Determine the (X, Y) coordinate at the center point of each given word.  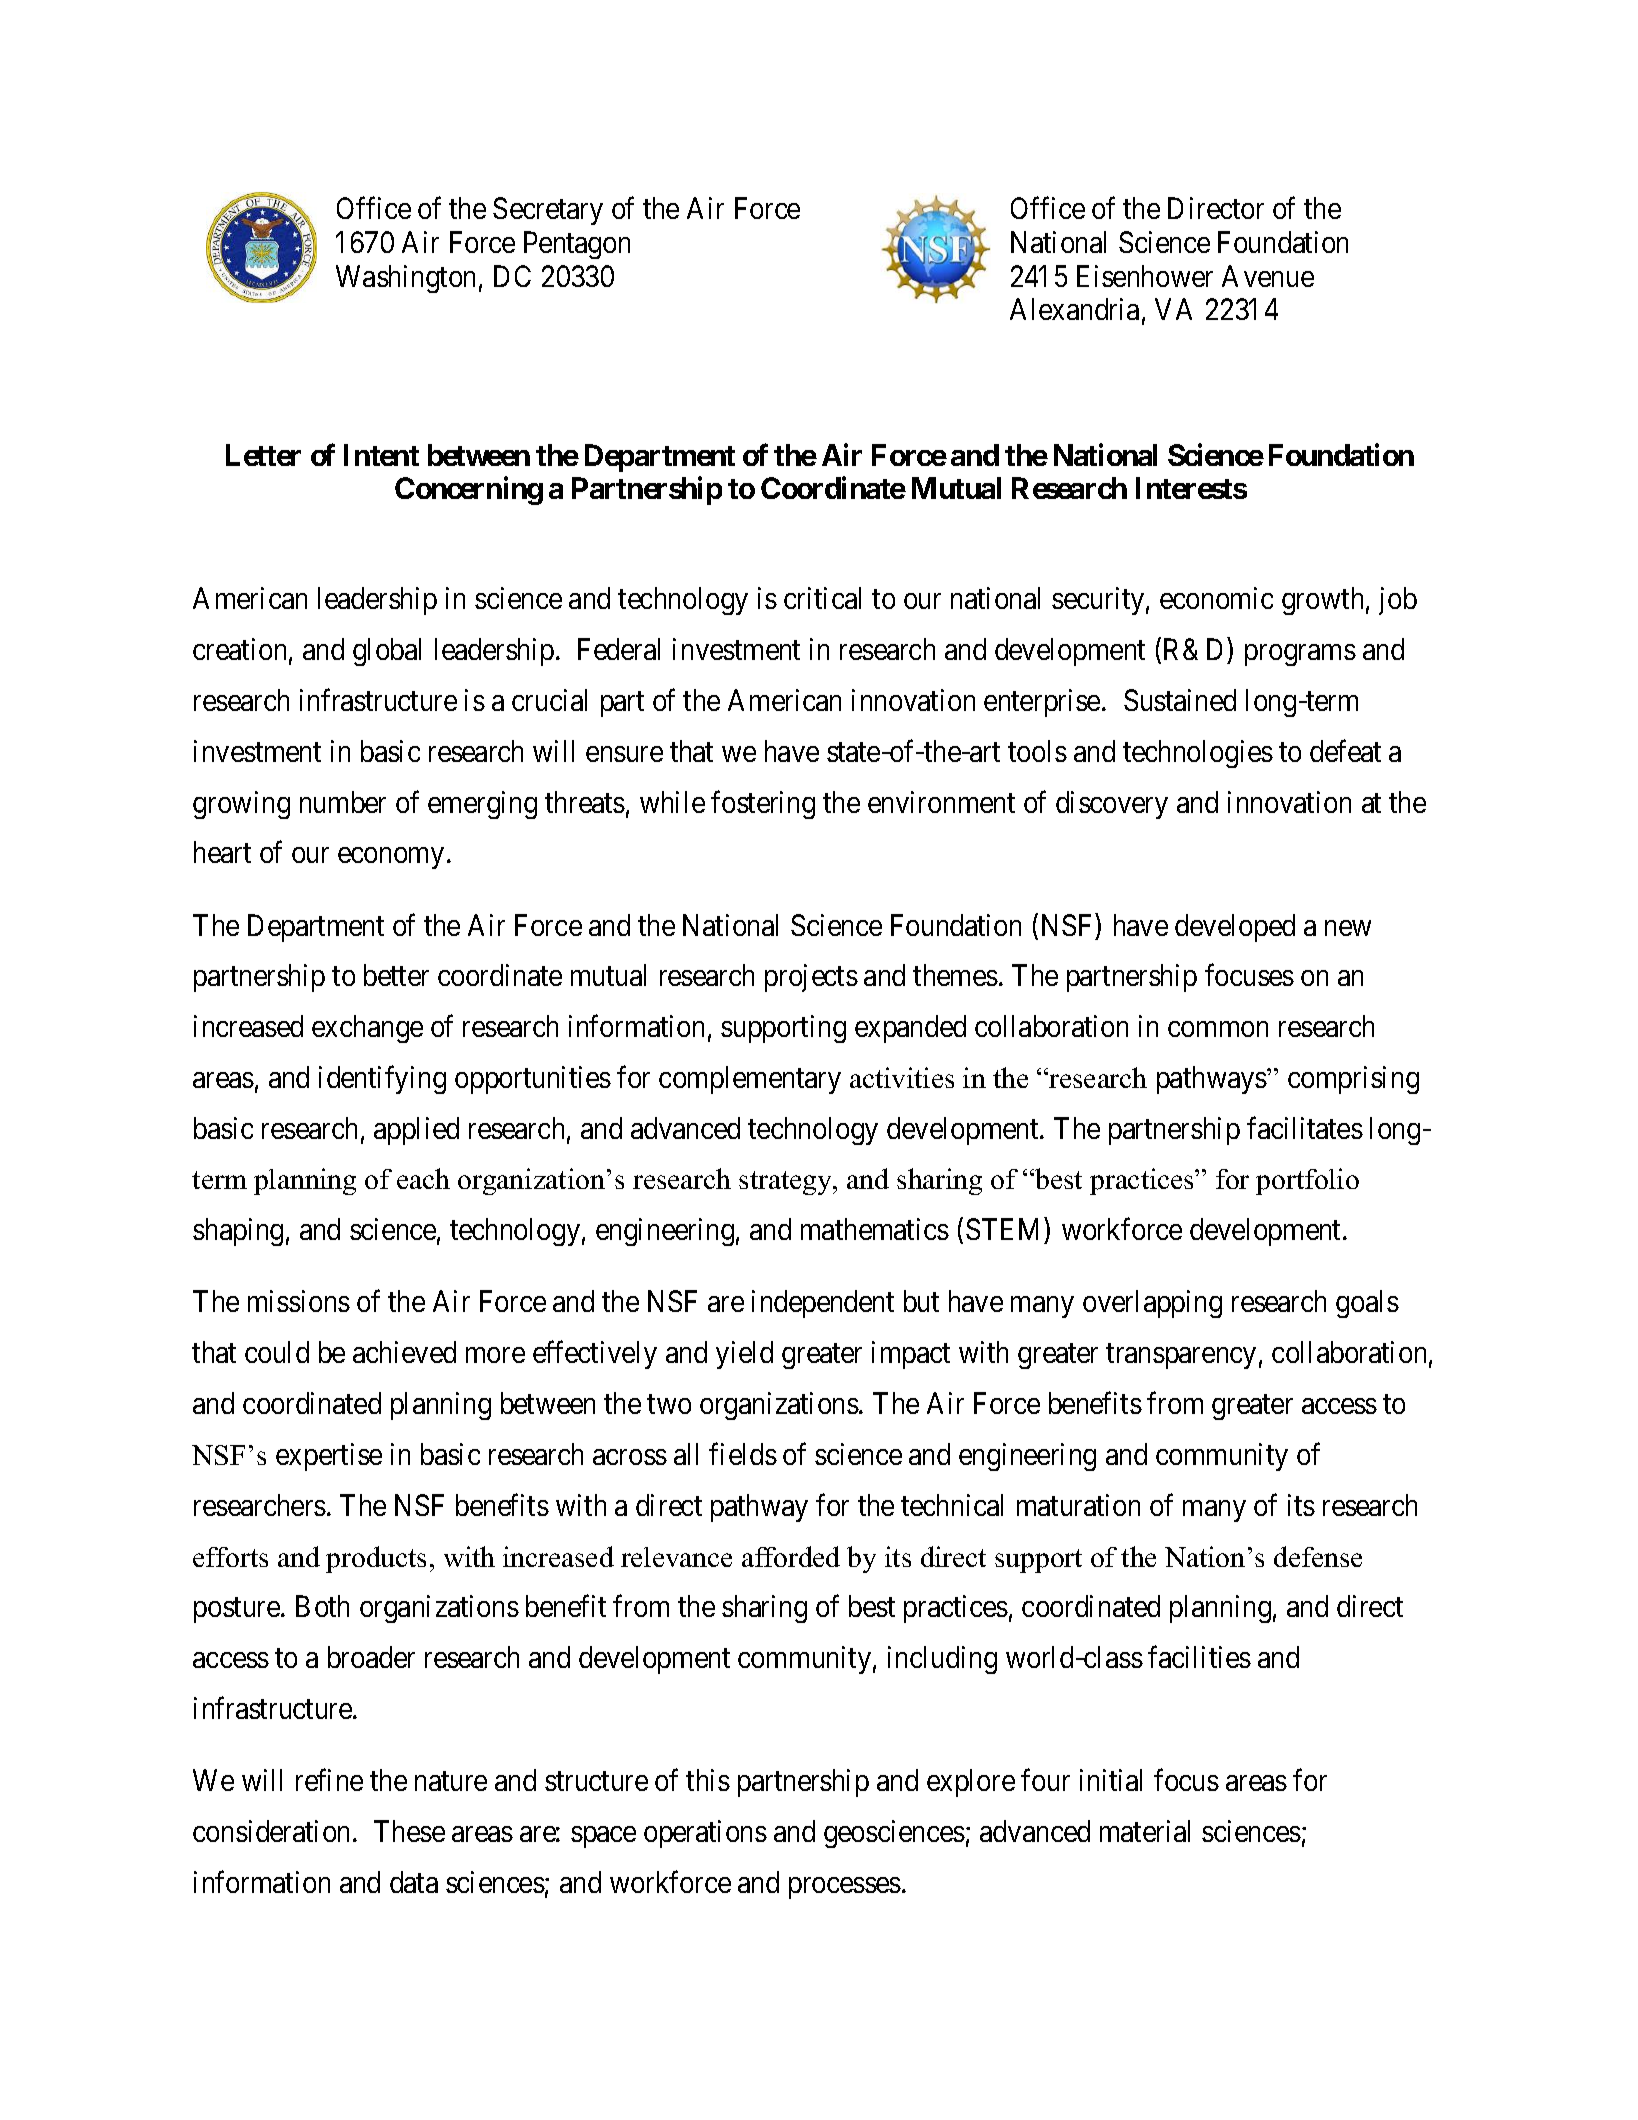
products (376, 1559)
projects (811, 978)
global (387, 652)
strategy (786, 1183)
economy (391, 858)
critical (822, 598)
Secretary (548, 211)
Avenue (1268, 276)
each (423, 1178)
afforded (791, 1556)
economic (1216, 598)
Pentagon (577, 245)
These (409, 1831)
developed (1235, 928)
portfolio (1307, 1181)
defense (1318, 1556)
